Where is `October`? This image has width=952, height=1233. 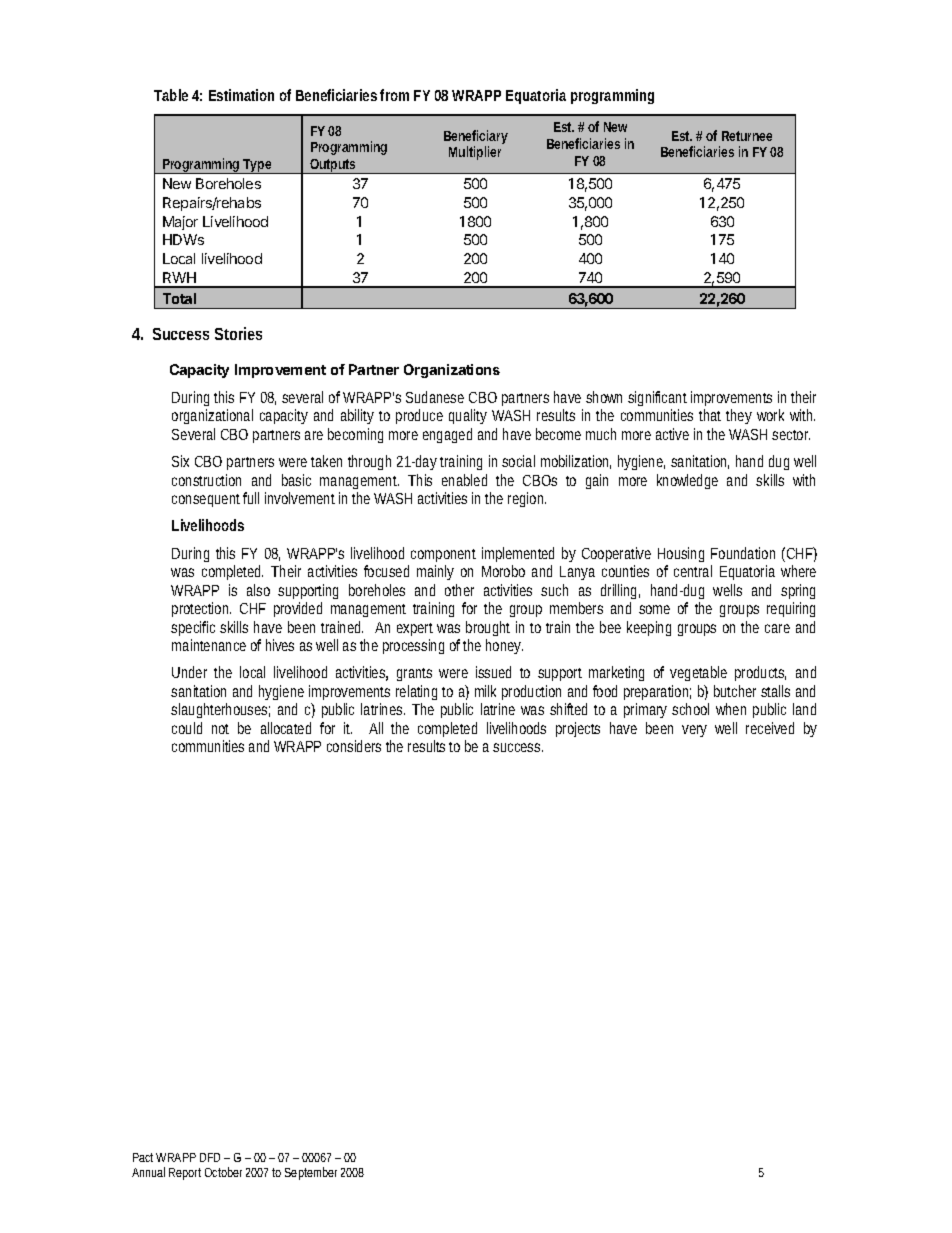
October is located at coordinates (223, 1172).
